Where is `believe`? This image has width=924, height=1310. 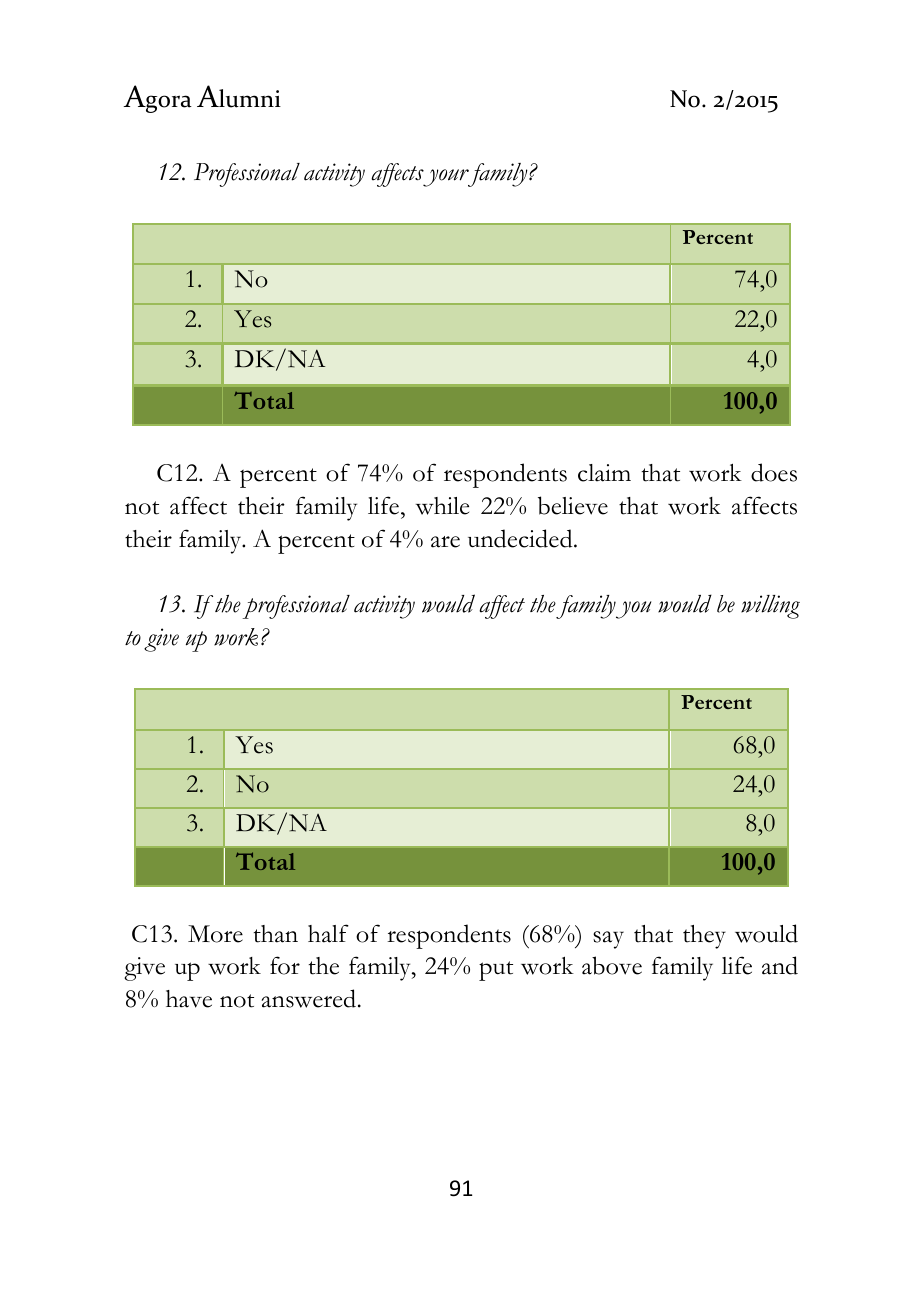 believe is located at coordinates (573, 505).
